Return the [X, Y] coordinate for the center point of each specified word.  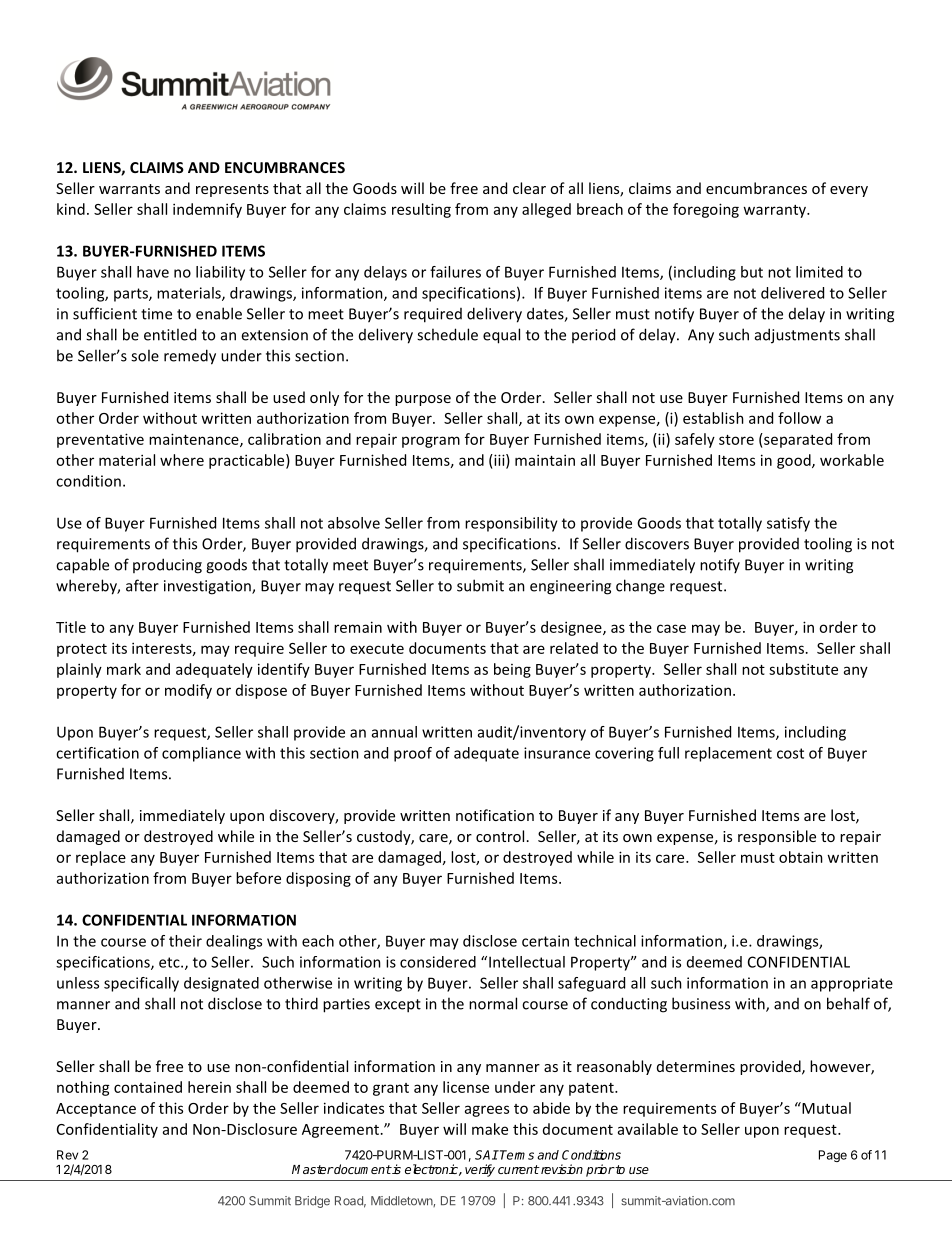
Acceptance [96, 1110]
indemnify [207, 210]
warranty [775, 211]
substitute [803, 669]
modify [188, 691]
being [512, 670]
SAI [486, 1155]
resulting [421, 210]
